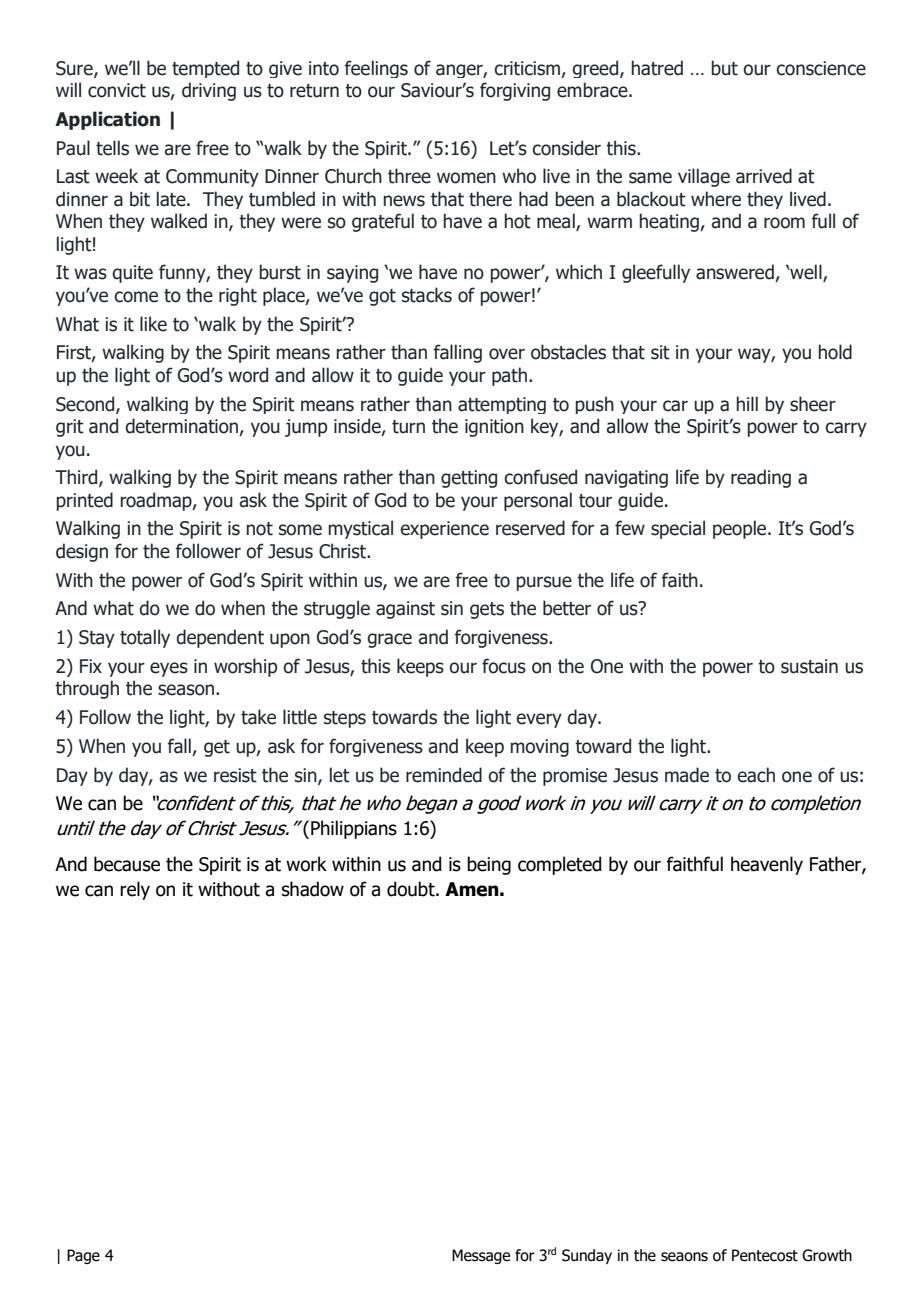  Describe the element at coordinates (765, 1255) in the screenshot. I see `Pentecost` at that location.
